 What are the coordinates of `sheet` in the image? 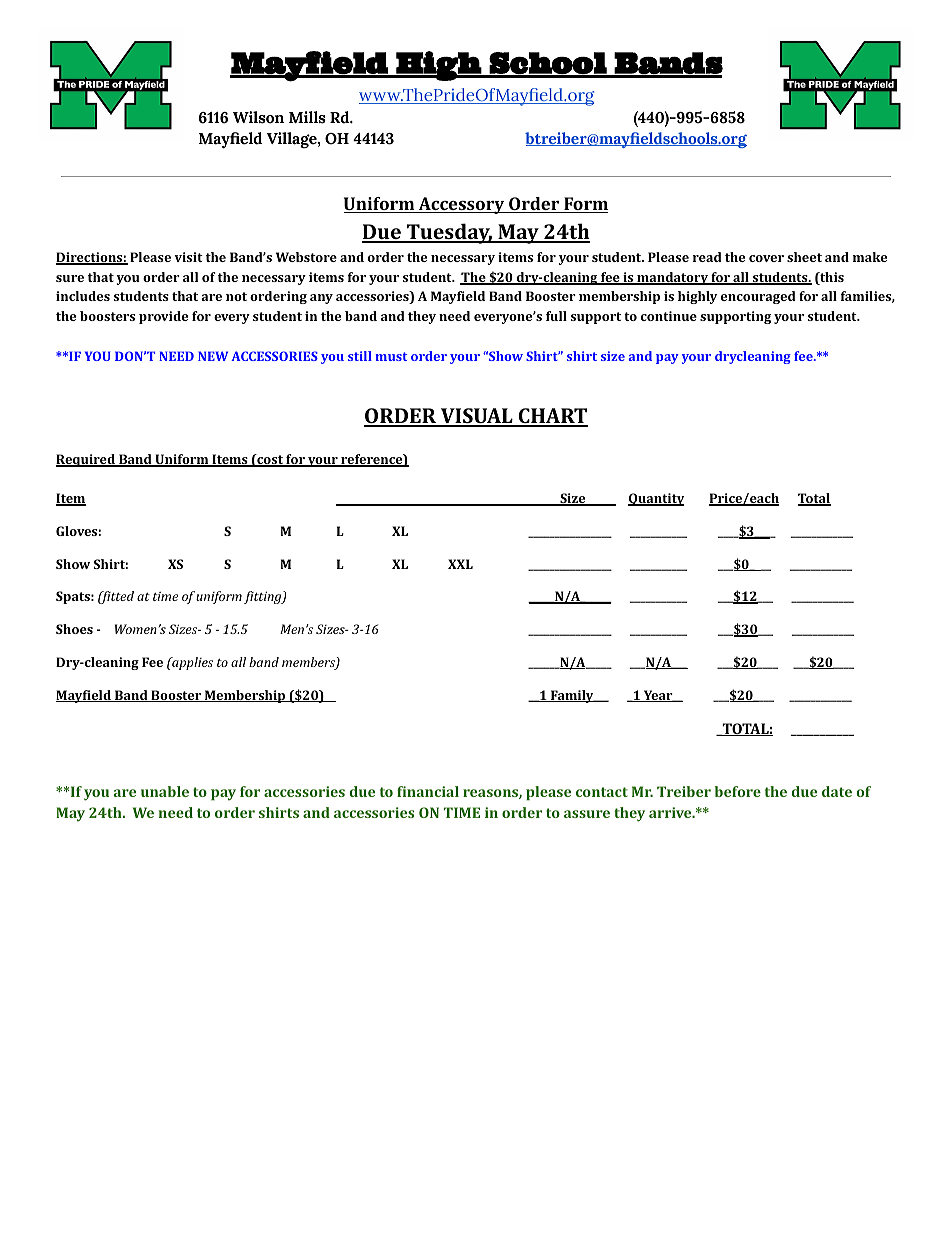 It's located at (804, 257).
